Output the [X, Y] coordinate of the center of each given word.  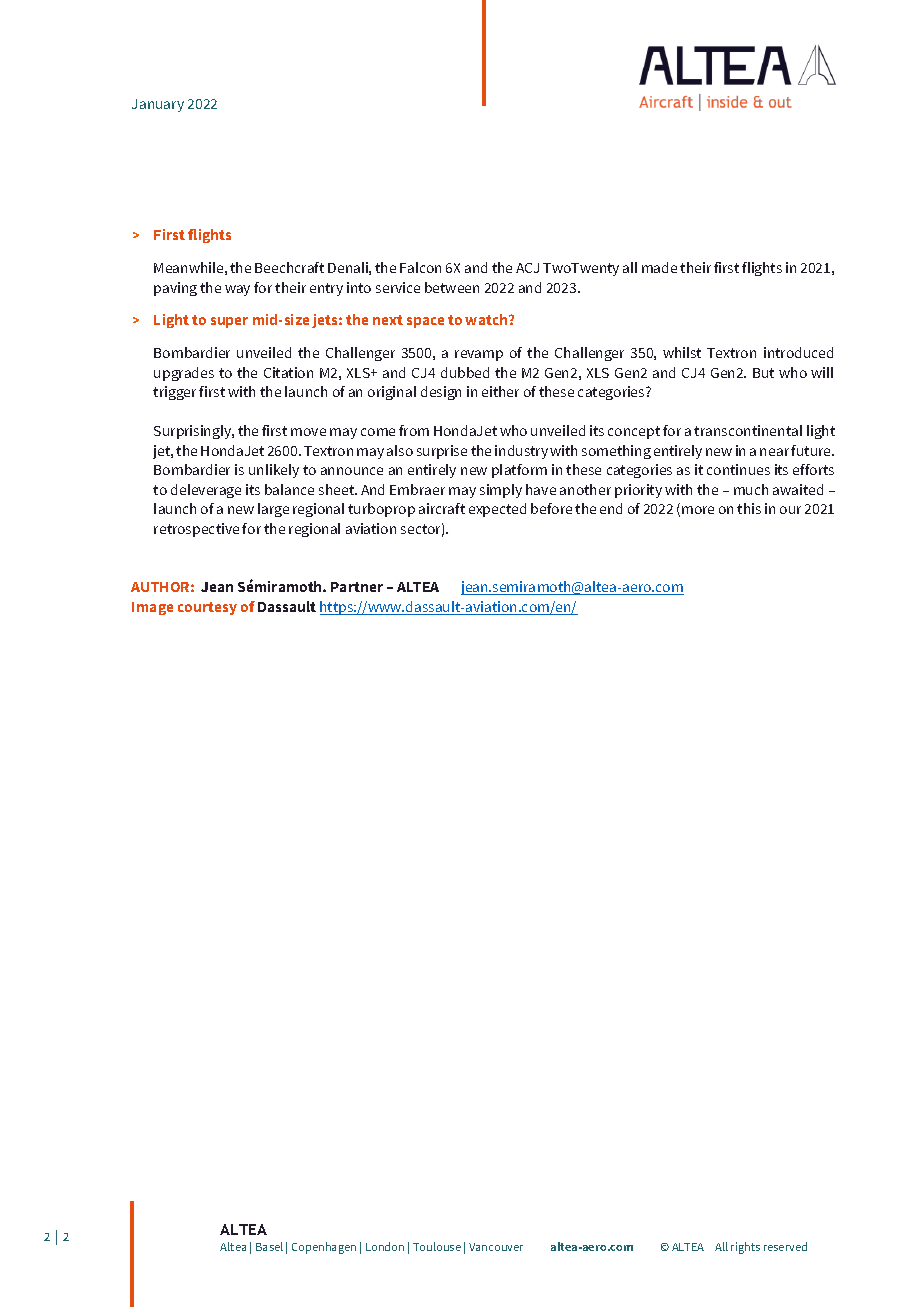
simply [501, 491]
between [452, 287]
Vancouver [496, 1247]
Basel [269, 1246]
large [273, 510]
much [751, 489]
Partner [357, 587]
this [749, 508]
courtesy [207, 608]
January [158, 105]
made [659, 267]
